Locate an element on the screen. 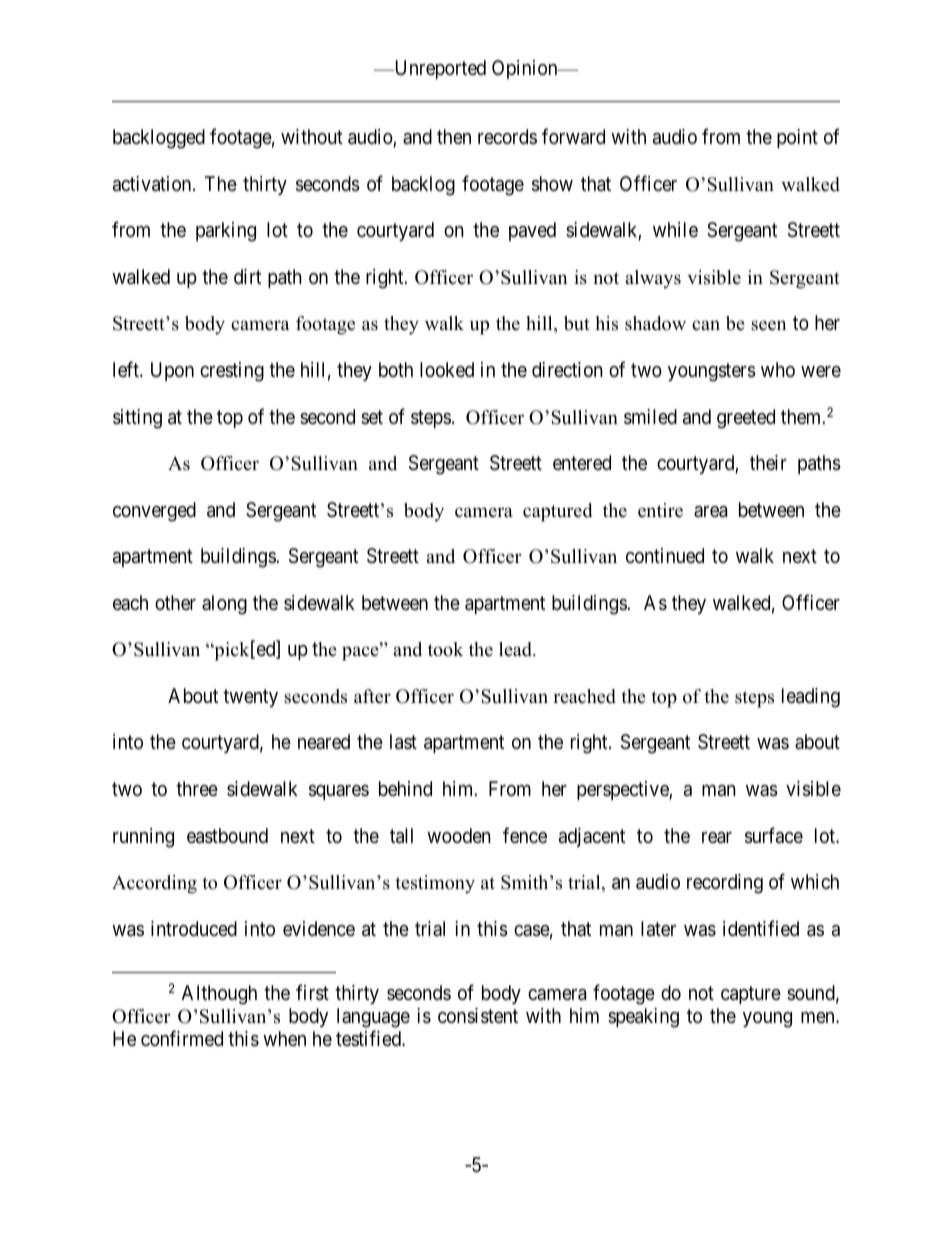 Image resolution: width=952 pixels, height=1233 pixels. point is located at coordinates (797, 138).
